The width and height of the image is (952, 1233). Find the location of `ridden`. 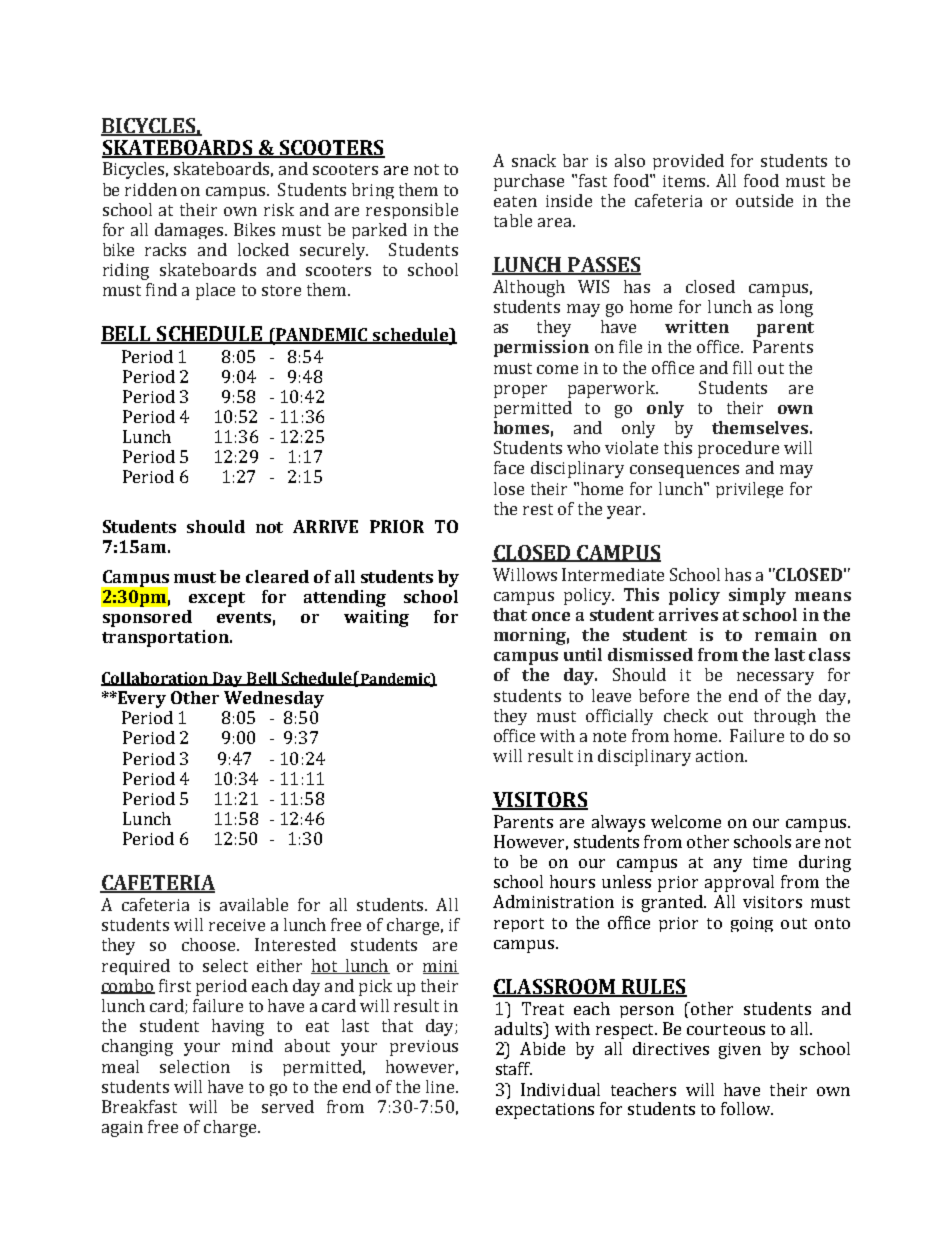

ridden is located at coordinates (151, 189).
